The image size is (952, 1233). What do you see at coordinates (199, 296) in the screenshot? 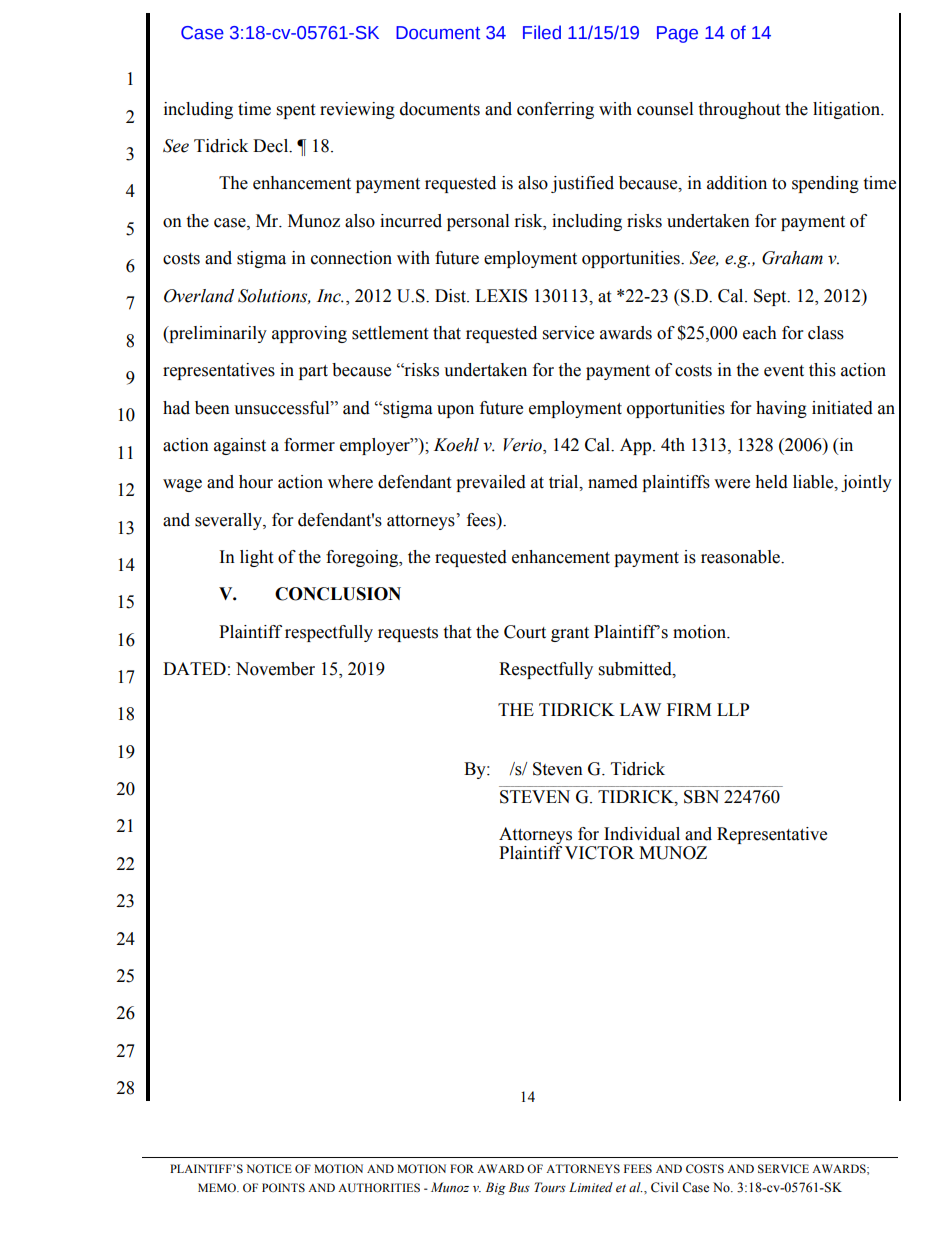
I see `Overland` at bounding box center [199, 296].
